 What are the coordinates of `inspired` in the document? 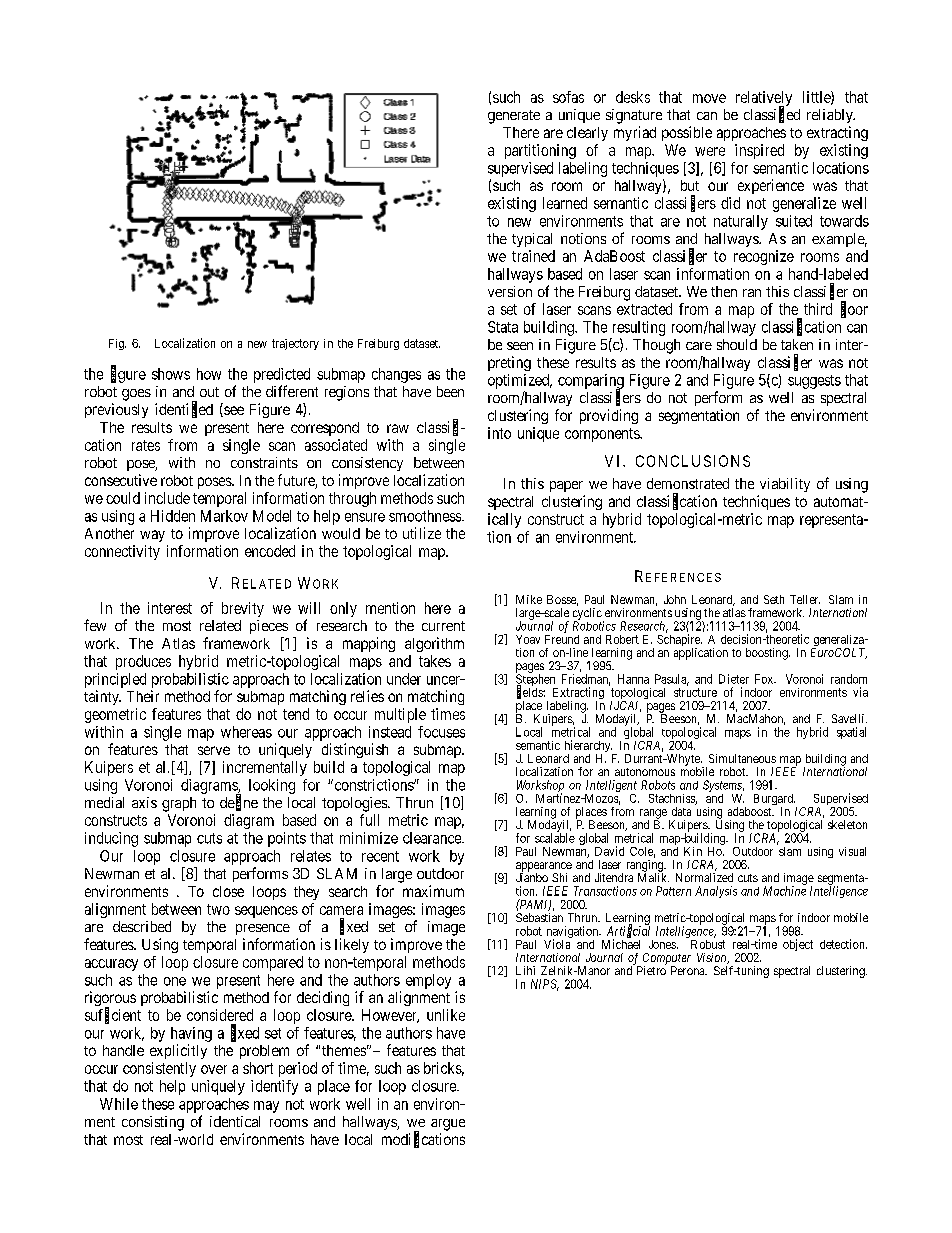 It's located at (759, 151).
